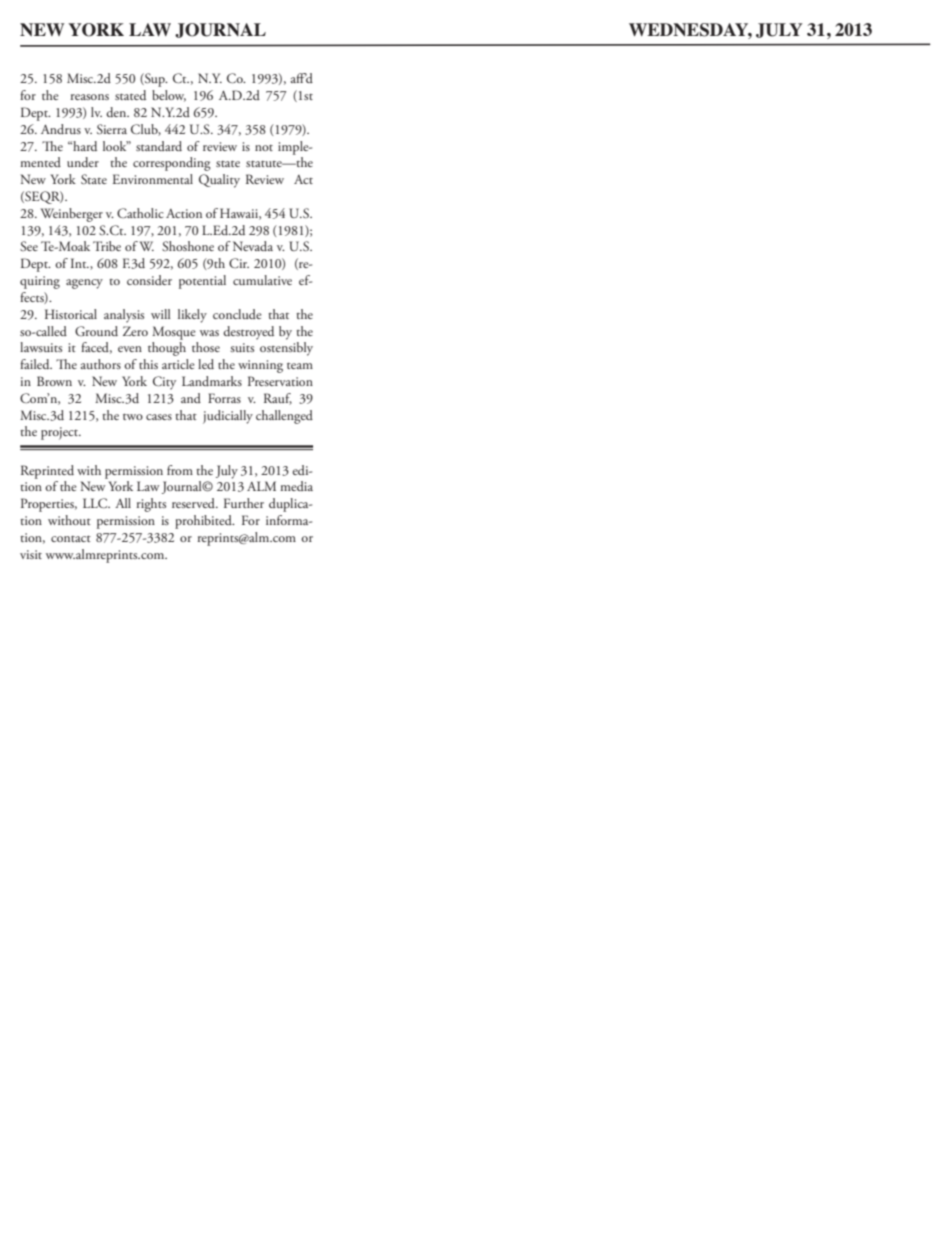 This screenshot has width=952, height=1233. Describe the element at coordinates (164, 383) in the screenshot. I see `City` at that location.
